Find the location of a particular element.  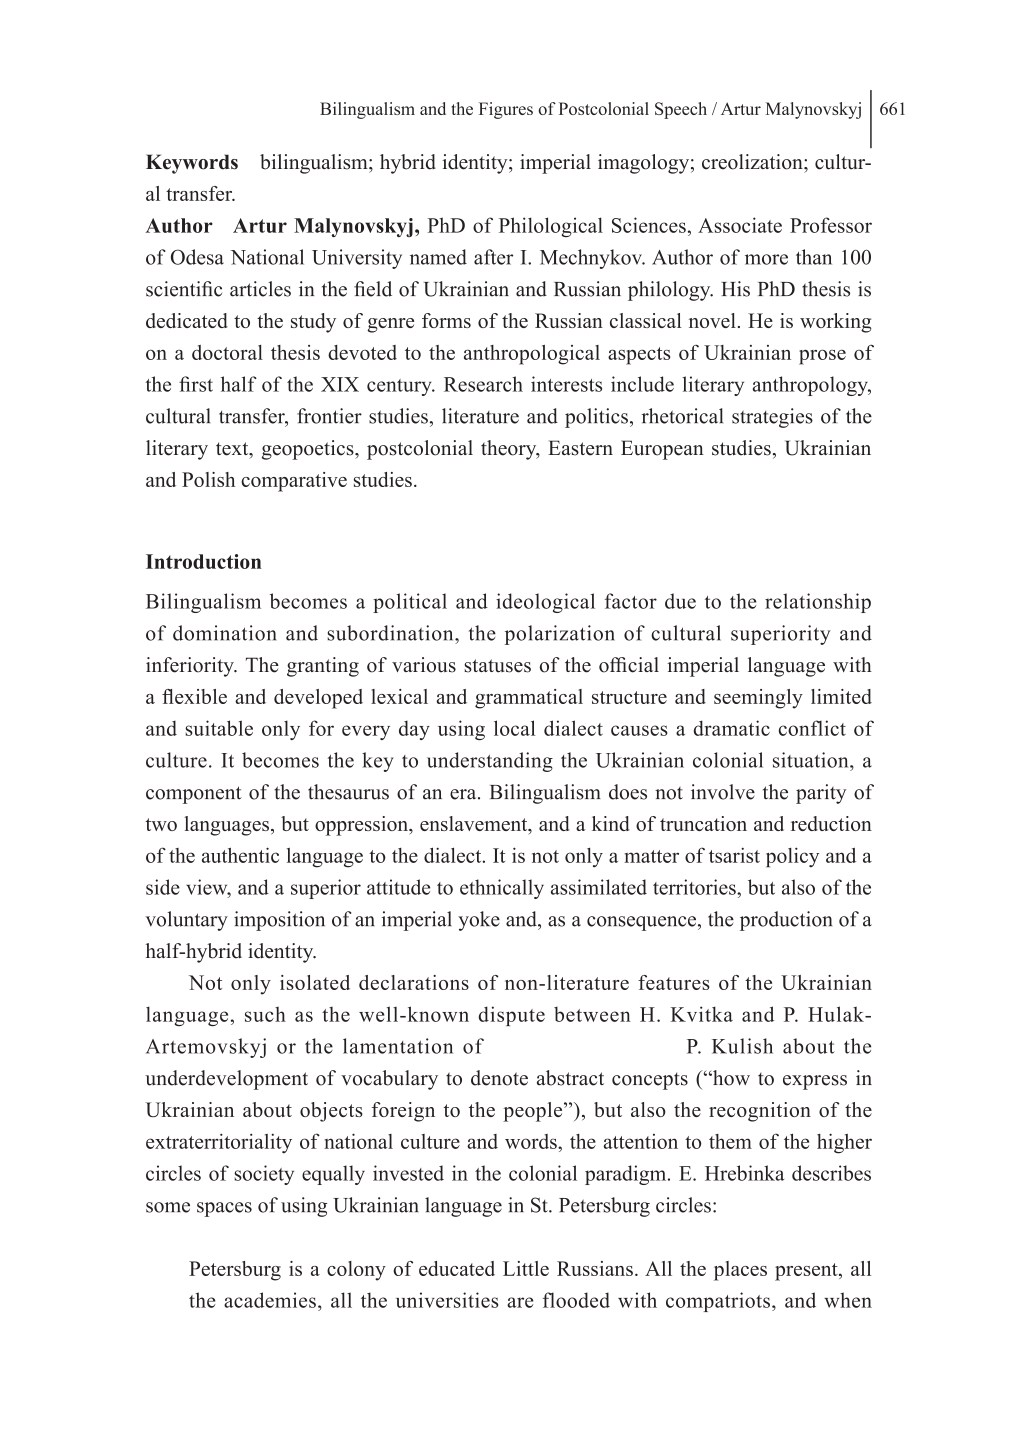

ideological is located at coordinates (545, 603).
